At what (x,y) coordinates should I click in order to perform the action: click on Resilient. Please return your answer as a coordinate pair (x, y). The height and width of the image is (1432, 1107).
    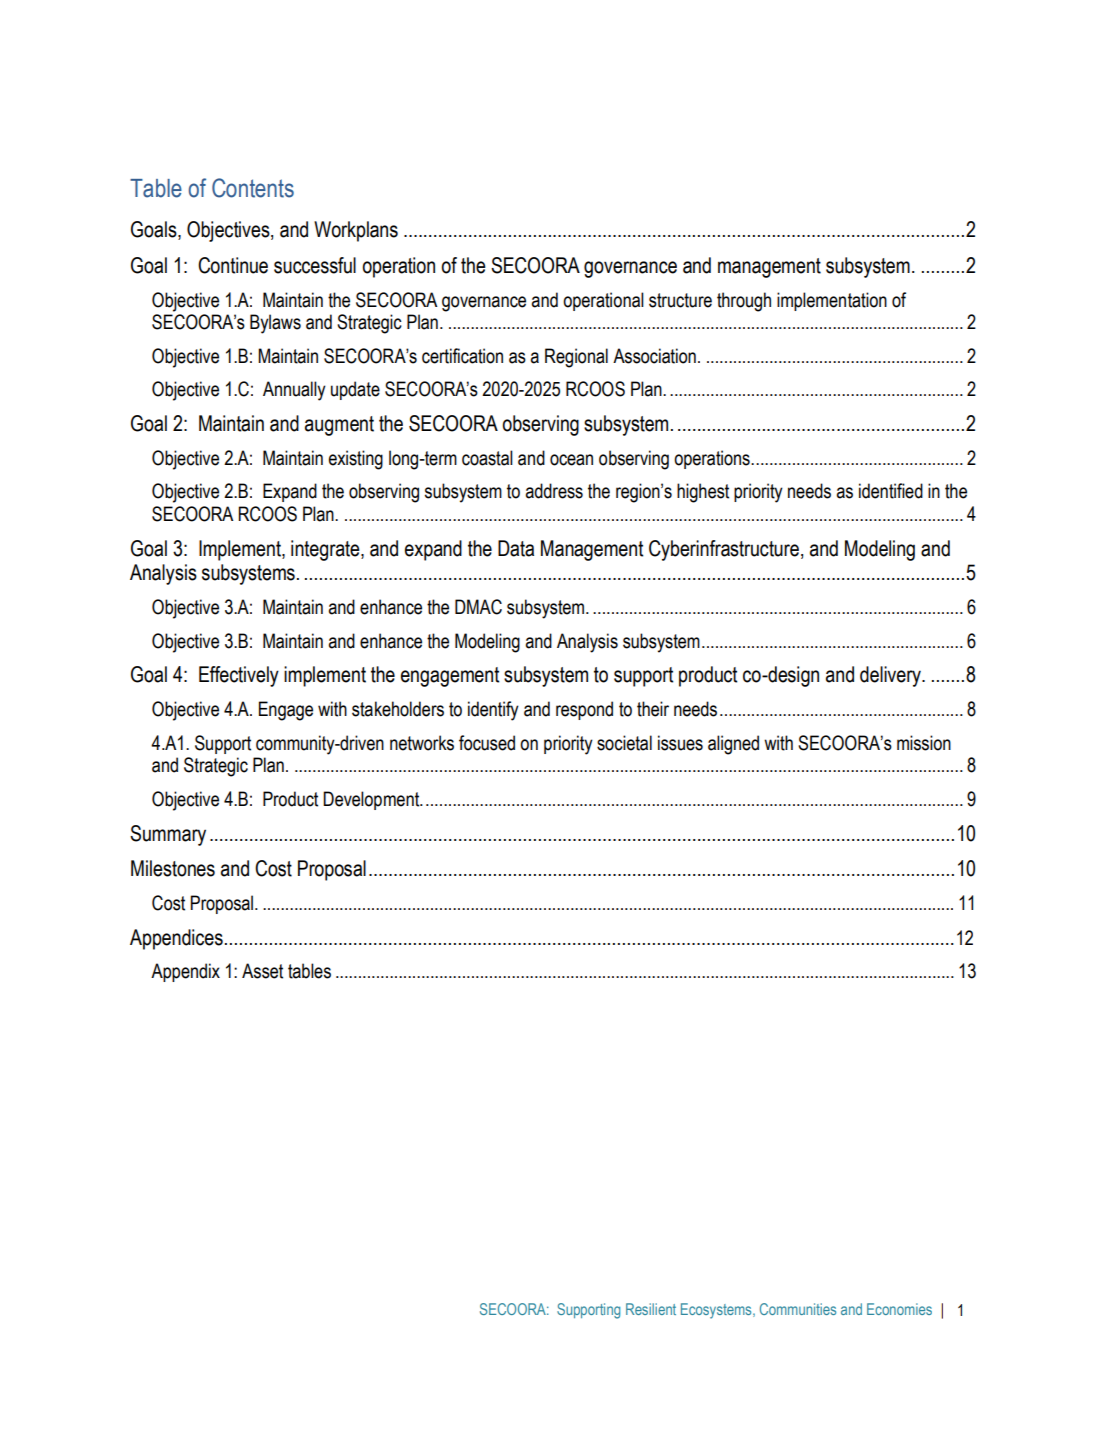
    Looking at the image, I should click on (651, 1309).
